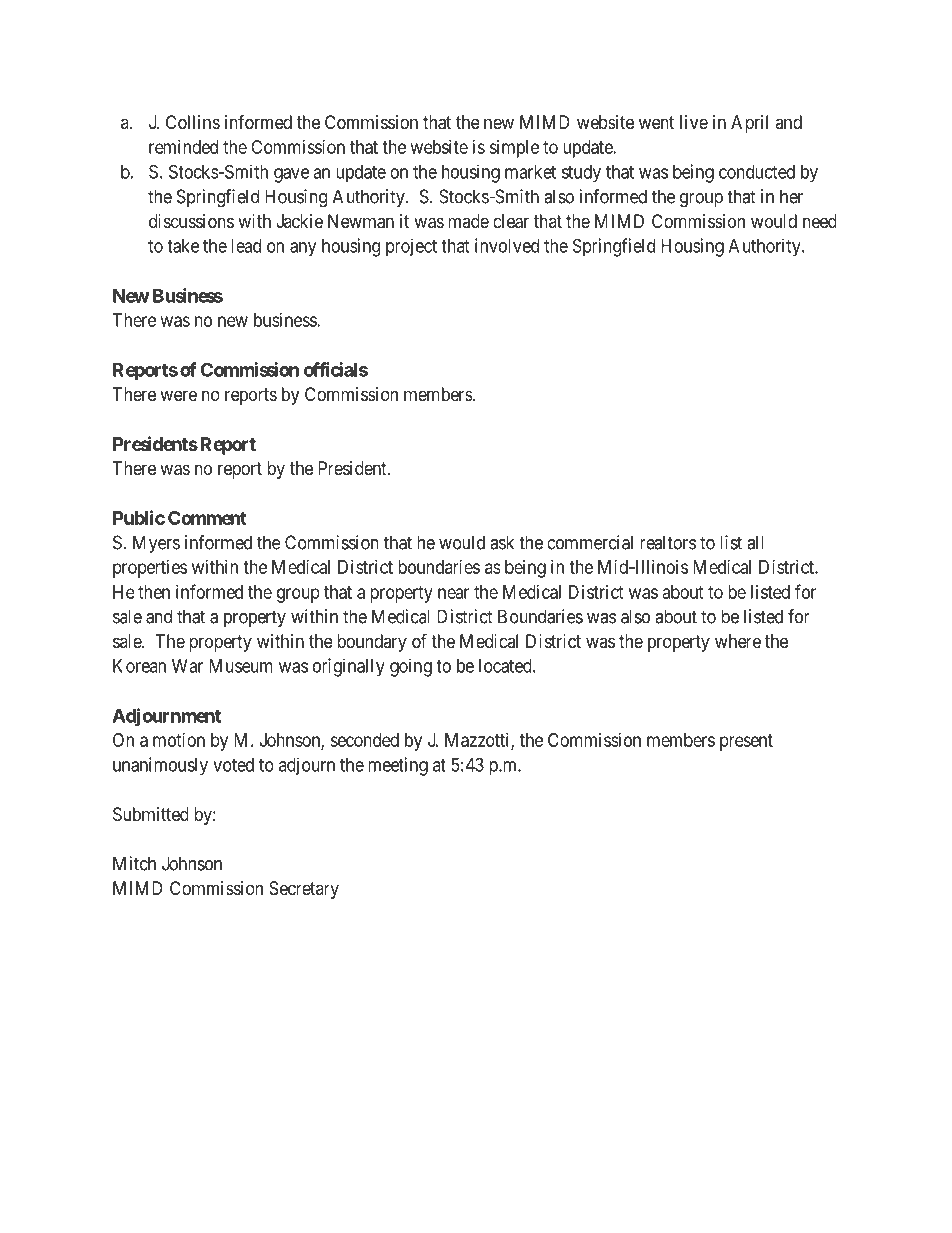  Describe the element at coordinates (411, 667) in the document. I see `going` at that location.
